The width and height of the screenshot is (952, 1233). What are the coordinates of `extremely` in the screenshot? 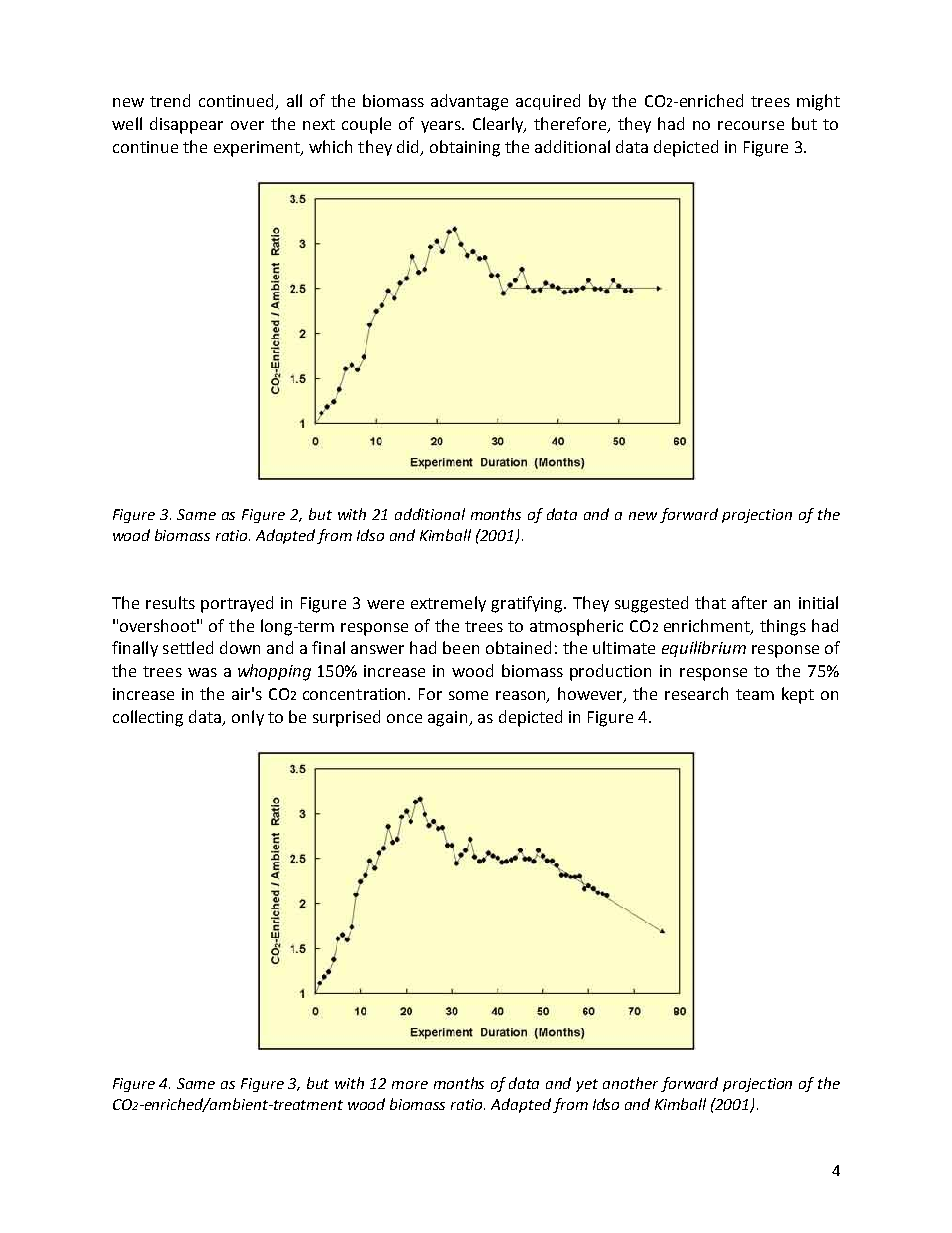 It's located at (448, 604).
